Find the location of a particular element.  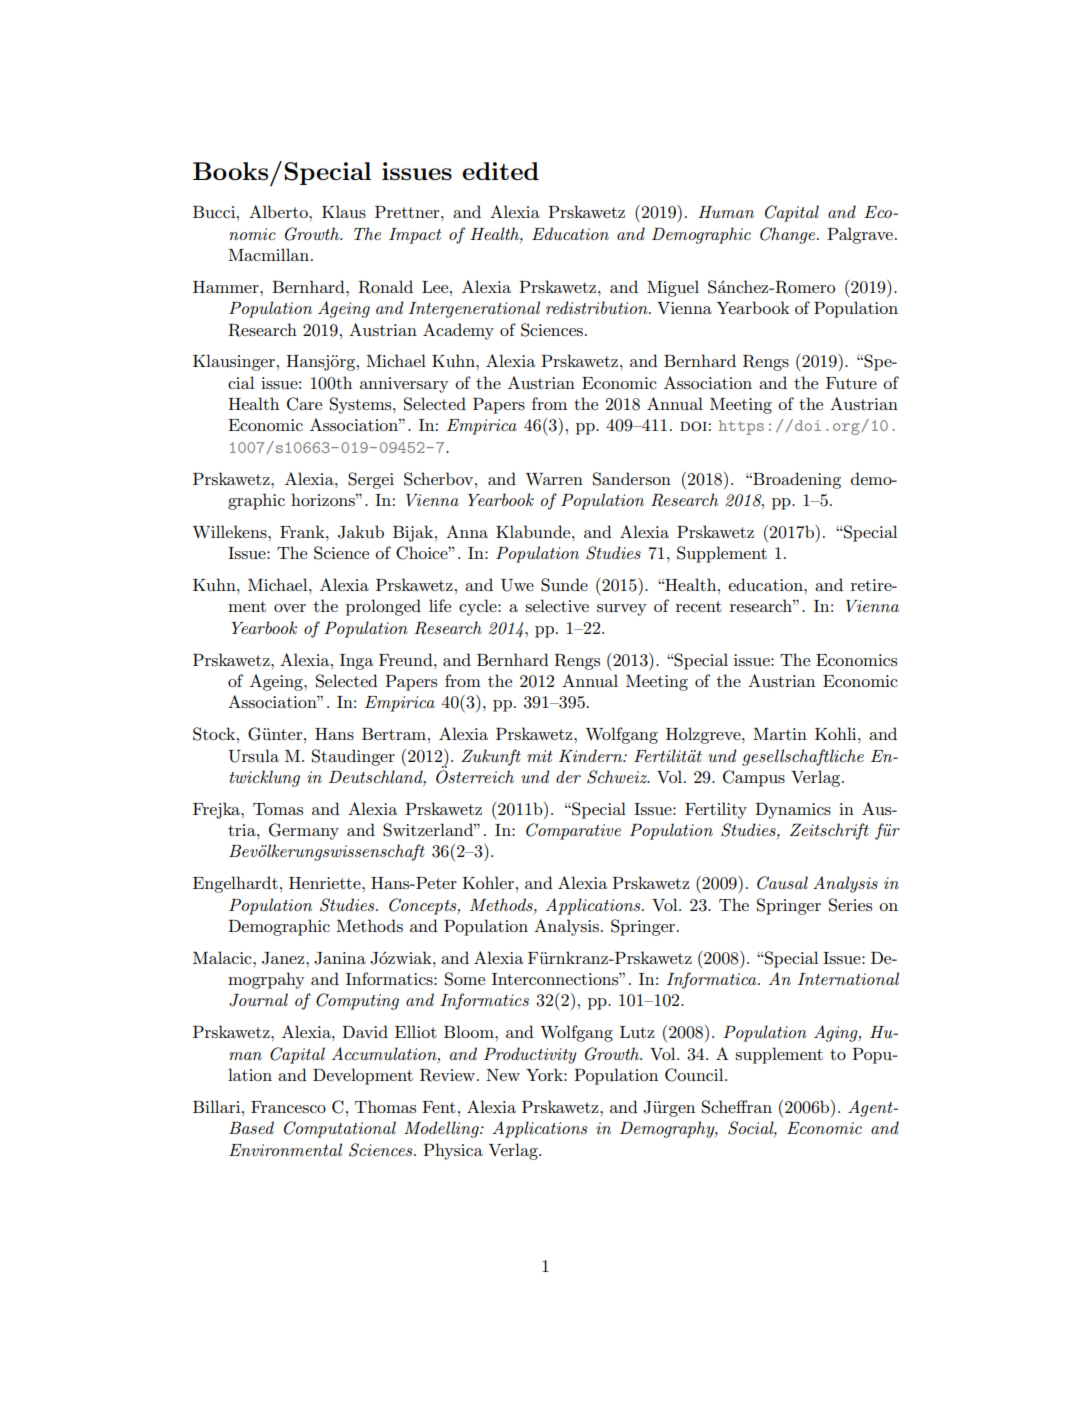

New is located at coordinates (503, 1075).
